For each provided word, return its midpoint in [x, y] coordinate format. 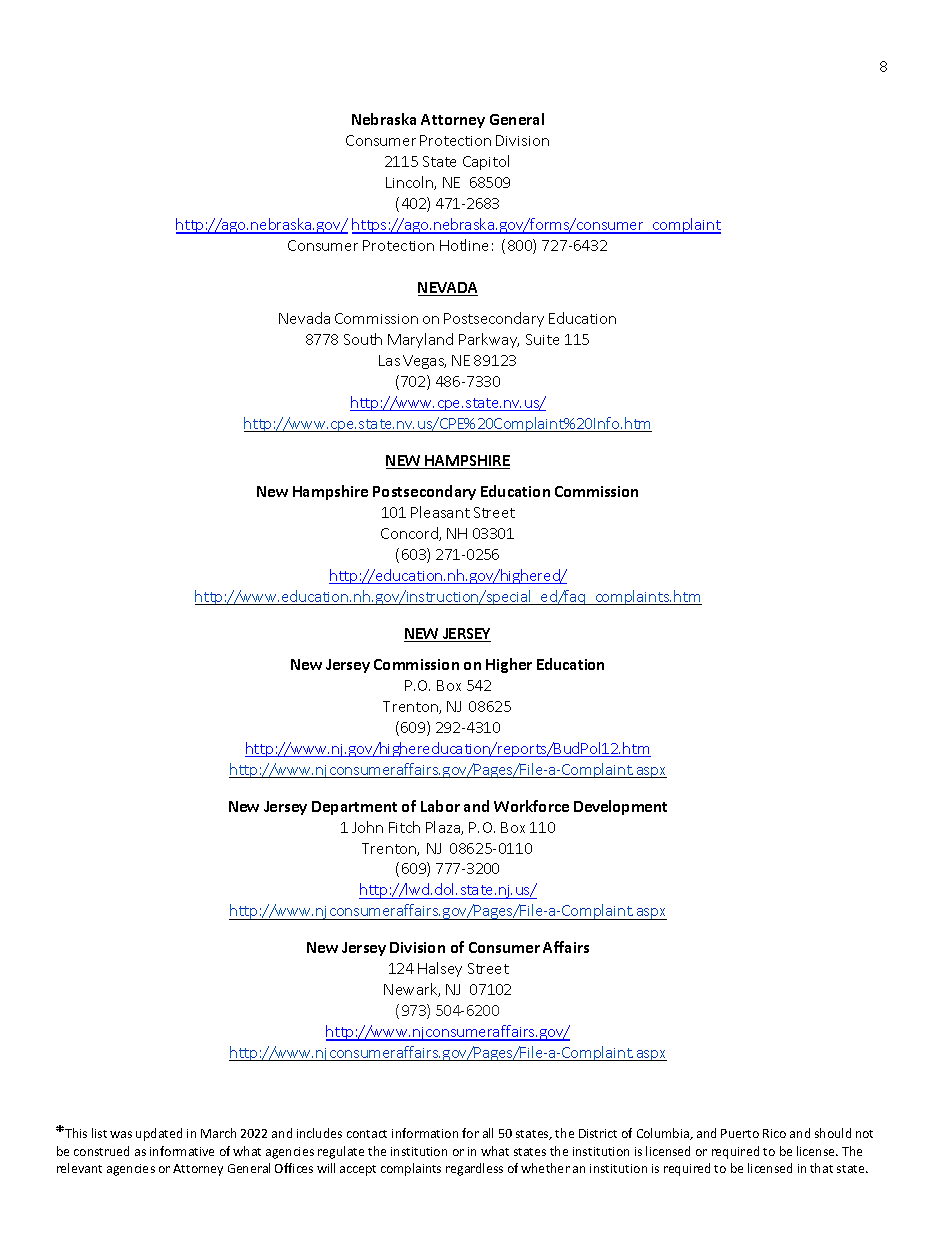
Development [620, 807]
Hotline [464, 245]
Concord [410, 534]
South [363, 339]
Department [354, 808]
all [488, 1133]
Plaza [444, 828]
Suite [542, 339]
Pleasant [440, 512]
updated [159, 1134]
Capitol [486, 162]
